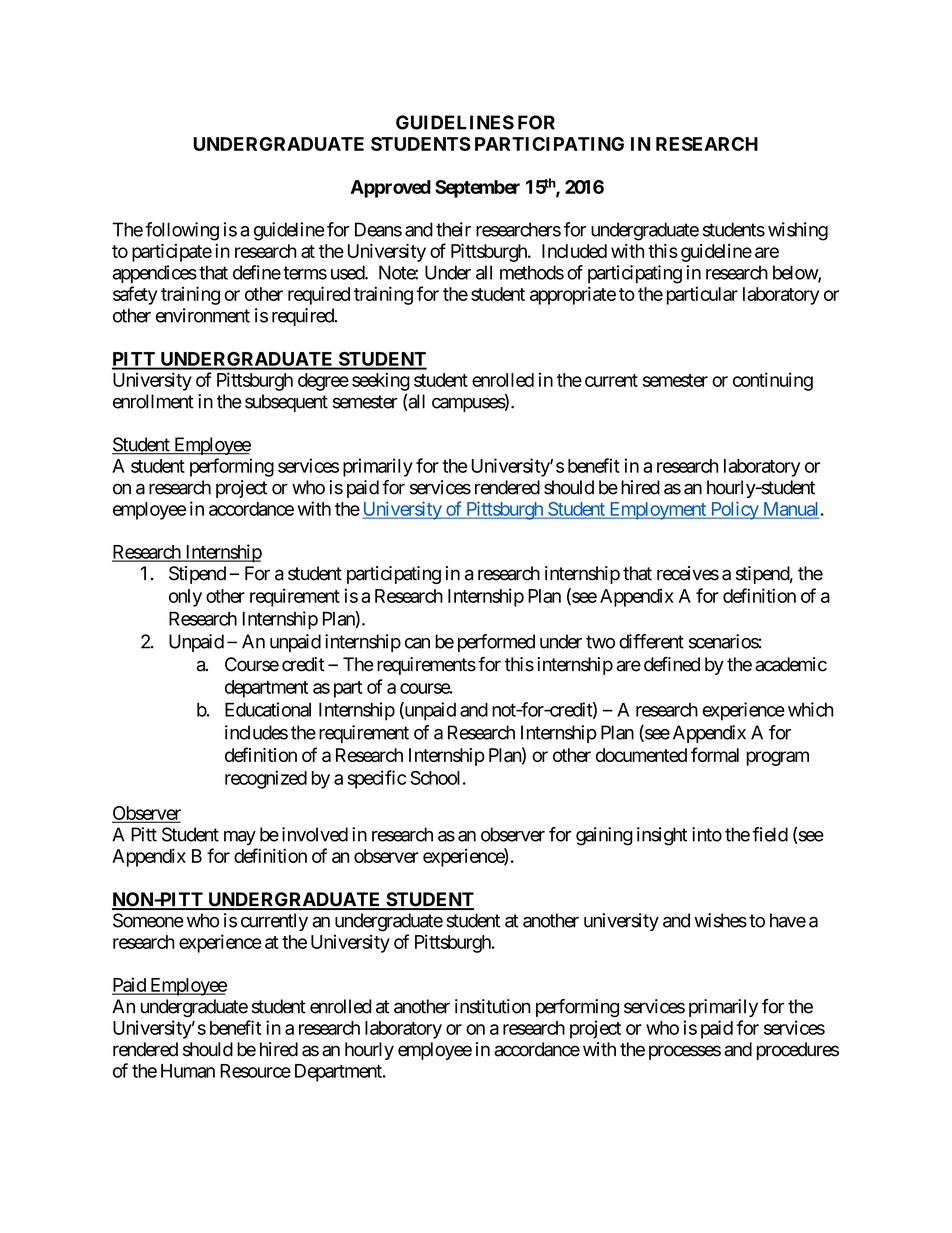  What do you see at coordinates (798, 231) in the document?
I see `wishing` at bounding box center [798, 231].
